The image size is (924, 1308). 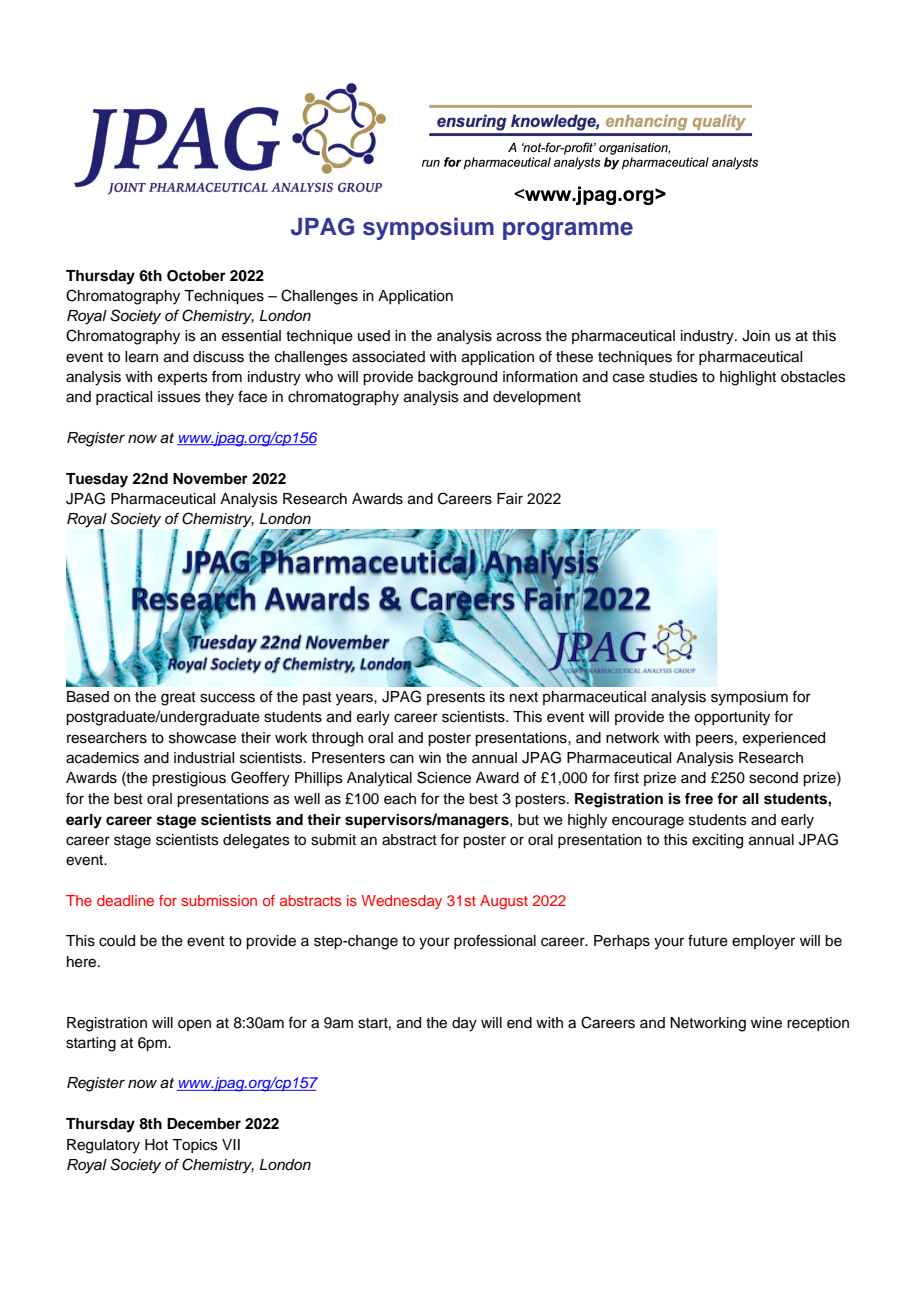 What do you see at coordinates (756, 336) in the page?
I see `Join` at bounding box center [756, 336].
